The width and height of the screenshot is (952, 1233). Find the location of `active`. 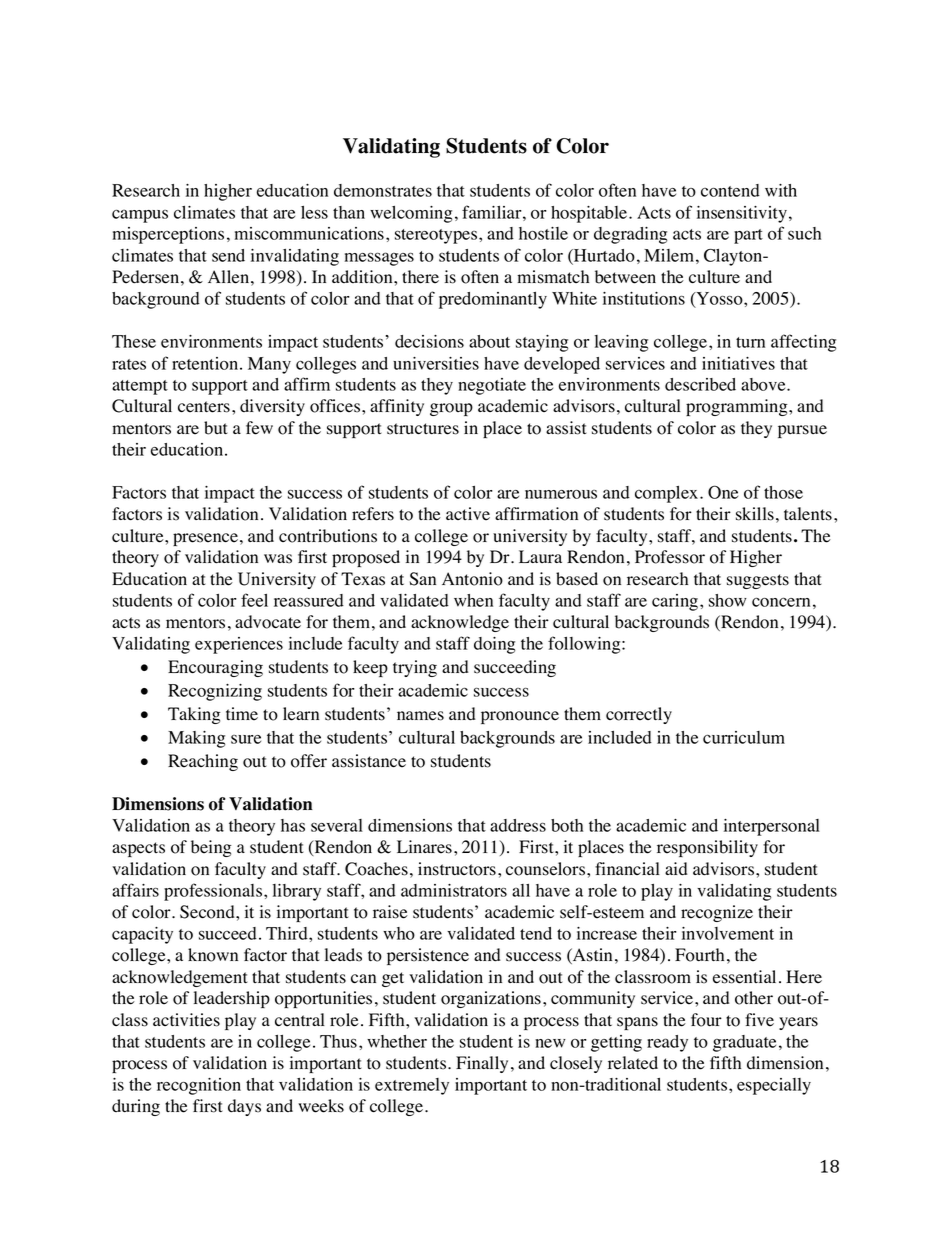

active is located at coordinates (468, 514).
